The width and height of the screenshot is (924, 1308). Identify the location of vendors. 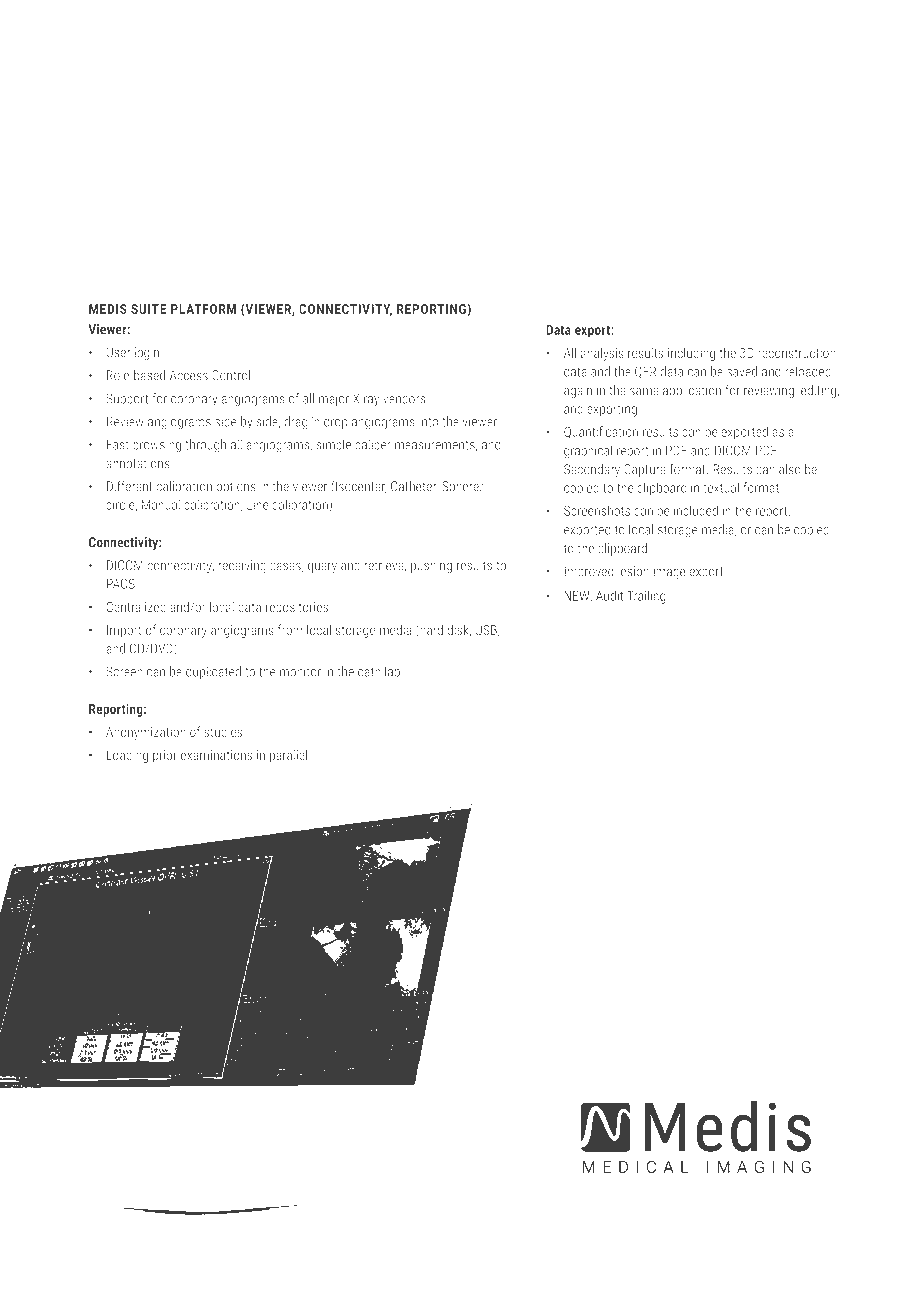
(404, 398).
